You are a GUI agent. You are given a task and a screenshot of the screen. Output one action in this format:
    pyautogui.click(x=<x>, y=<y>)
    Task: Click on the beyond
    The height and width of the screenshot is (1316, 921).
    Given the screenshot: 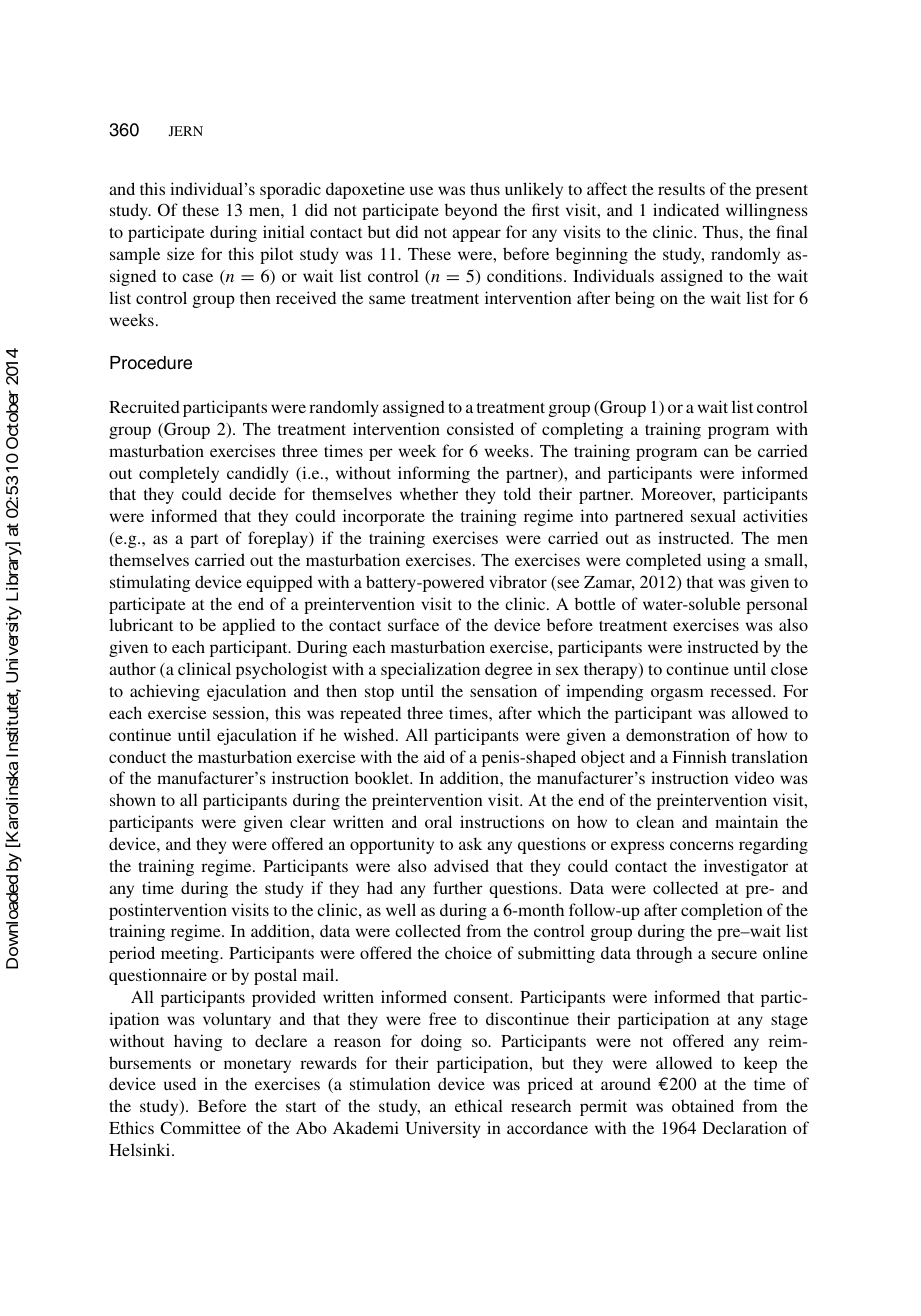 What is the action you would take?
    pyautogui.click(x=471, y=211)
